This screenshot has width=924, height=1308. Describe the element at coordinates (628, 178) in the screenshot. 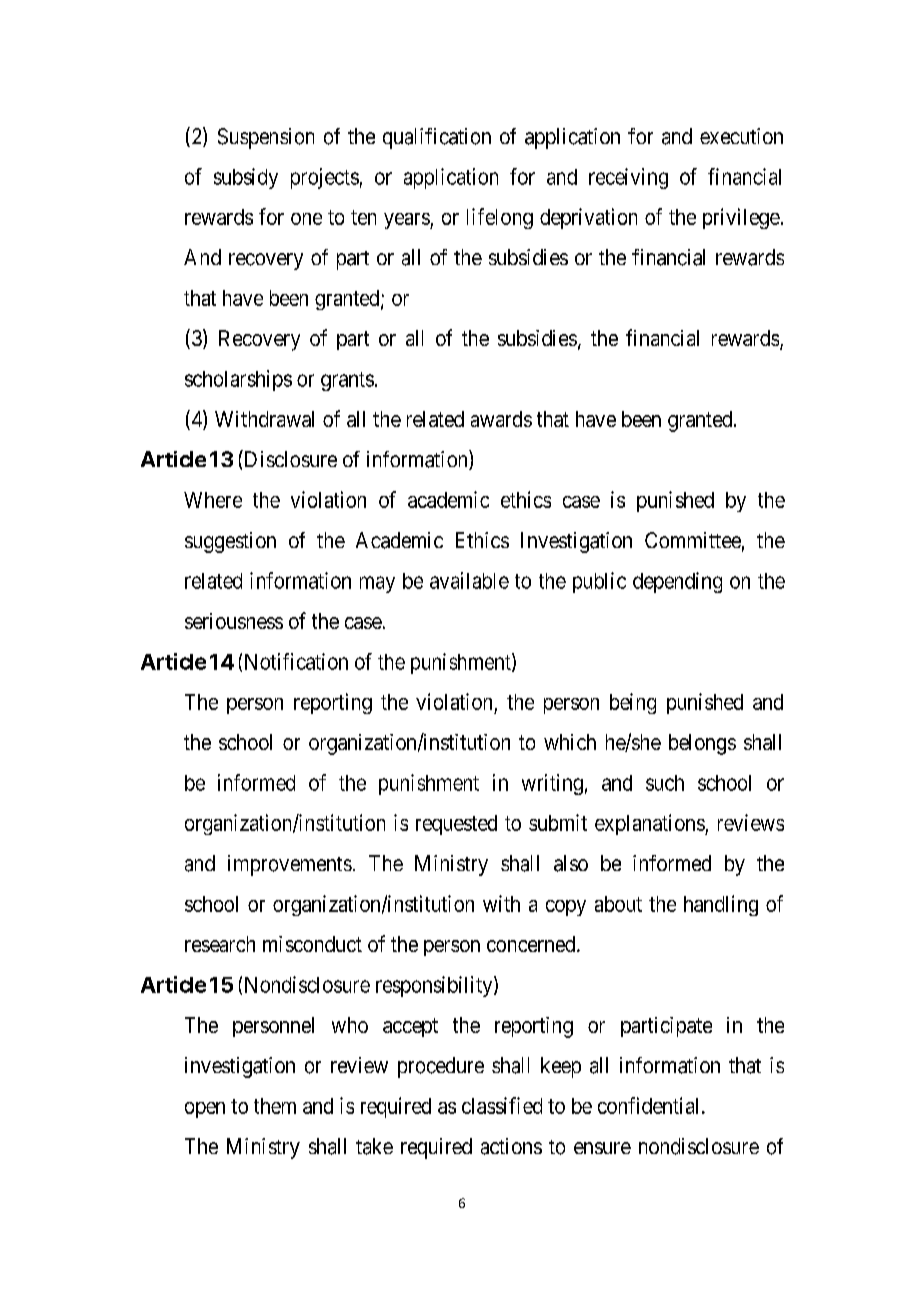

I see `receiving` at that location.
